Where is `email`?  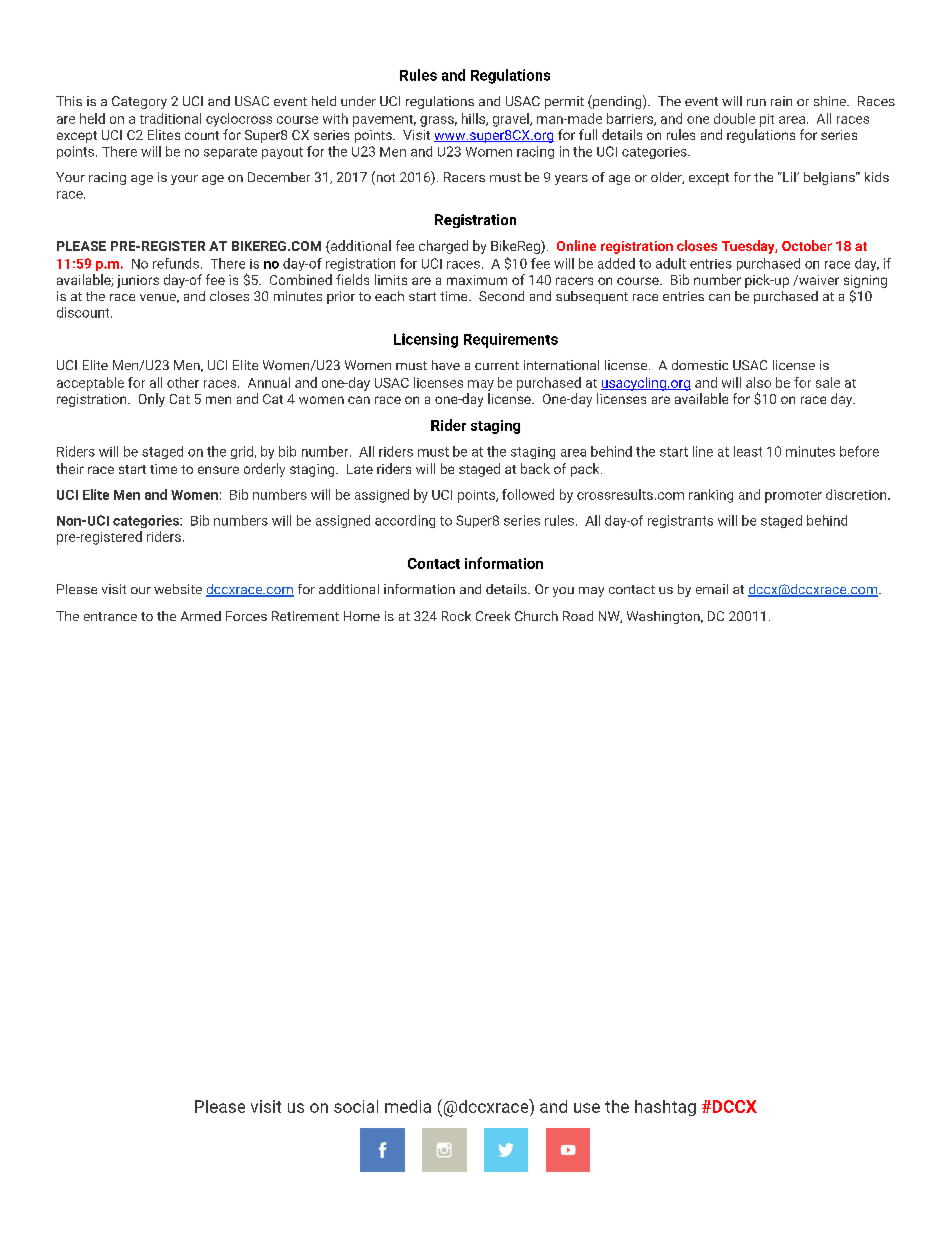 email is located at coordinates (712, 589).
